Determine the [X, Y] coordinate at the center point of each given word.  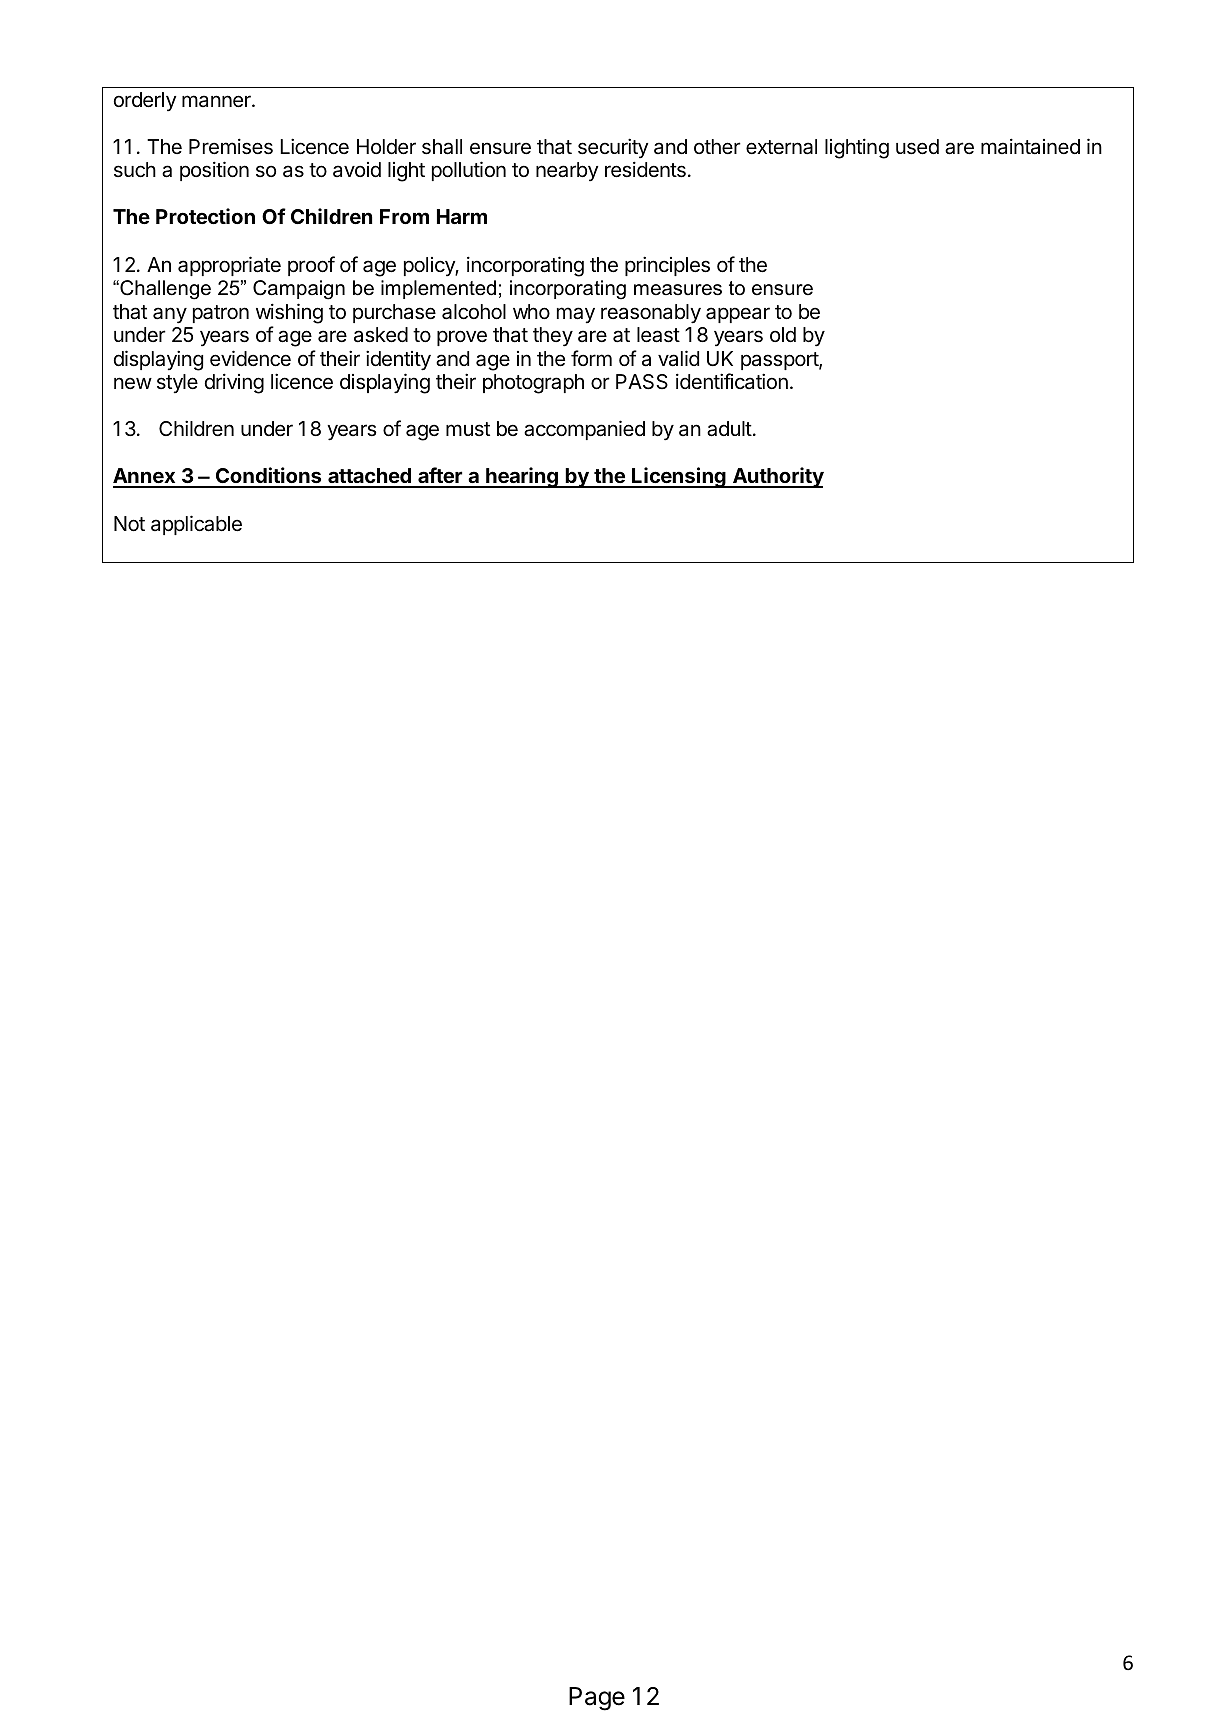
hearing [522, 477]
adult [729, 429]
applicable [196, 525]
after [440, 477]
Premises [231, 146]
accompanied [584, 430]
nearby [567, 171]
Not [129, 523]
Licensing [679, 477]
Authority [777, 477]
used [917, 147]
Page [597, 1699]
